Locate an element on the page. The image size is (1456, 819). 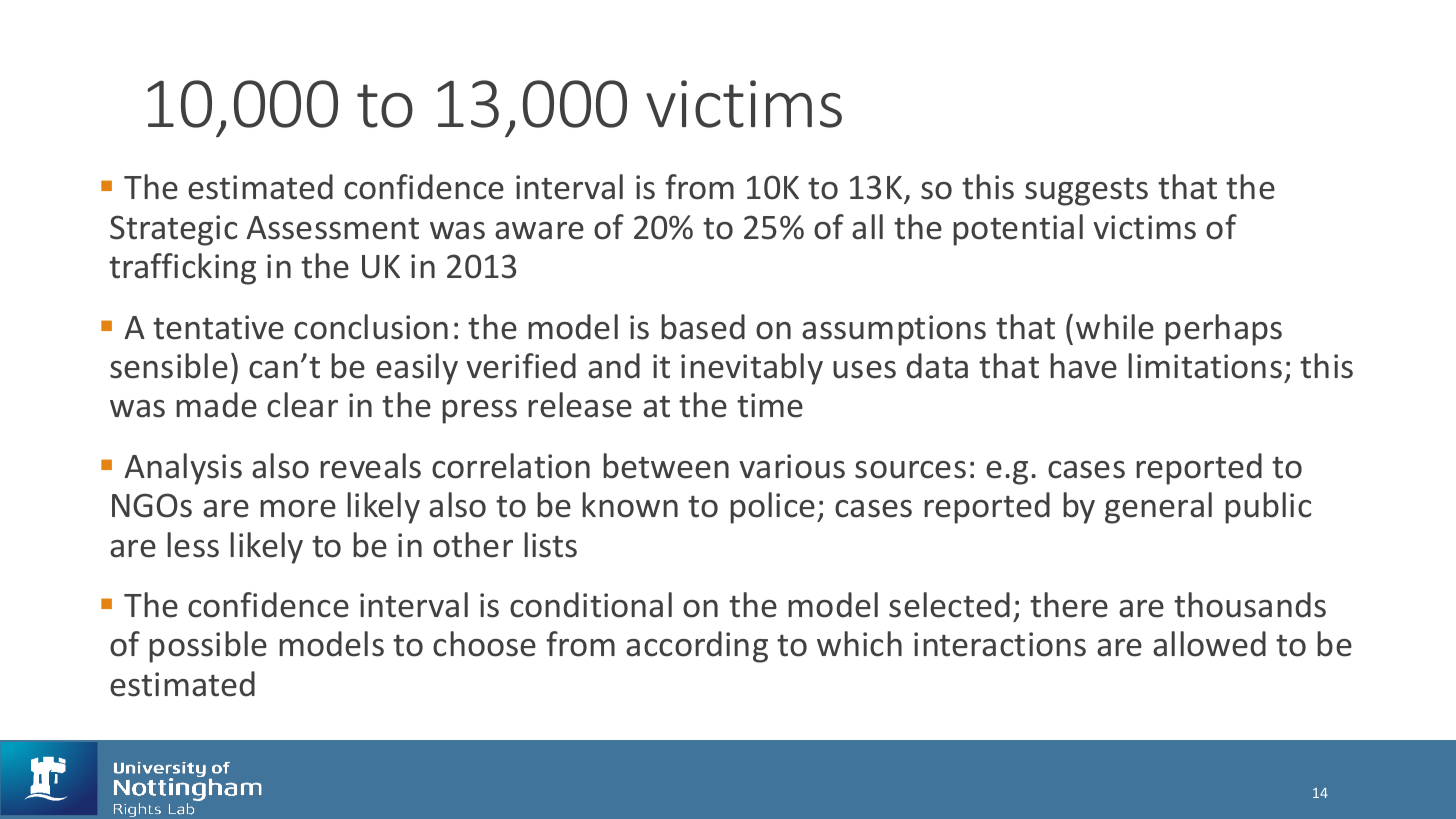
Assessment is located at coordinates (332, 228).
